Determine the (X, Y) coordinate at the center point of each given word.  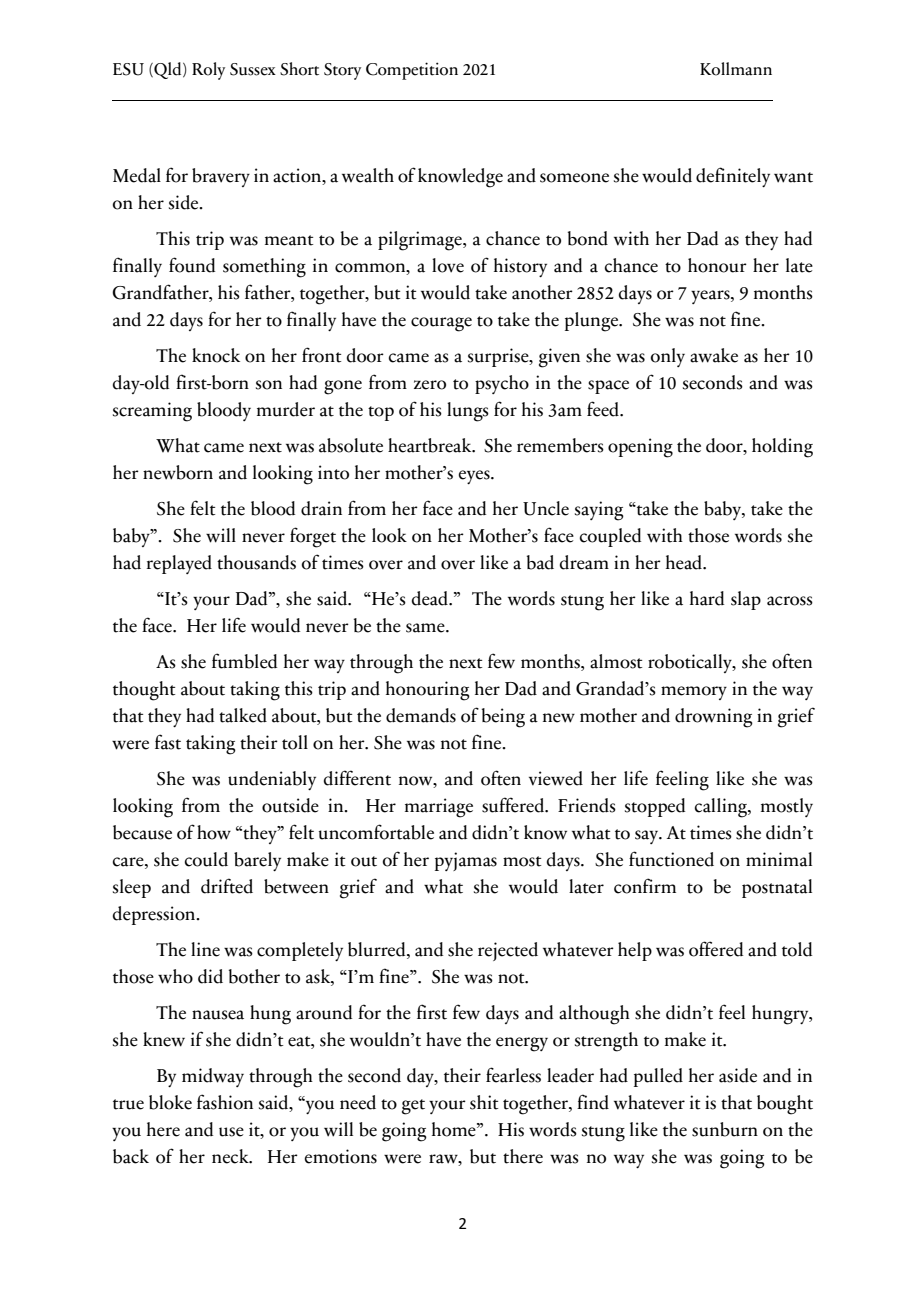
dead (431, 598)
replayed (179, 564)
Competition (412, 71)
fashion (225, 1102)
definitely (733, 177)
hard (707, 598)
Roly (208, 71)
